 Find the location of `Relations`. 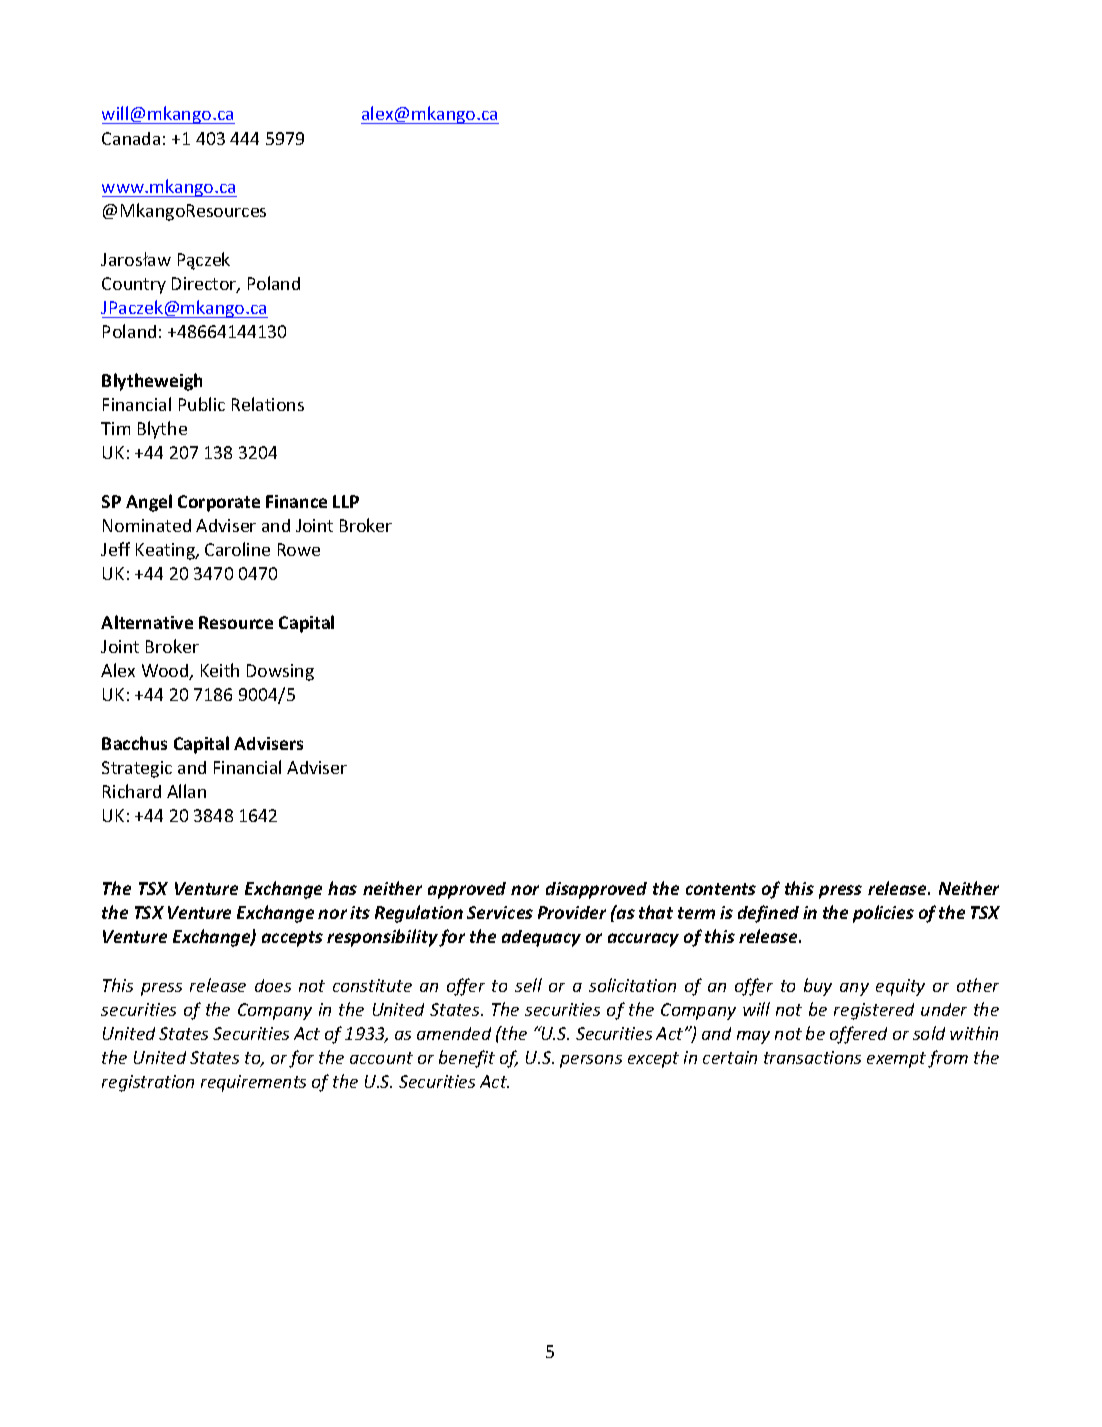

Relations is located at coordinates (268, 404).
